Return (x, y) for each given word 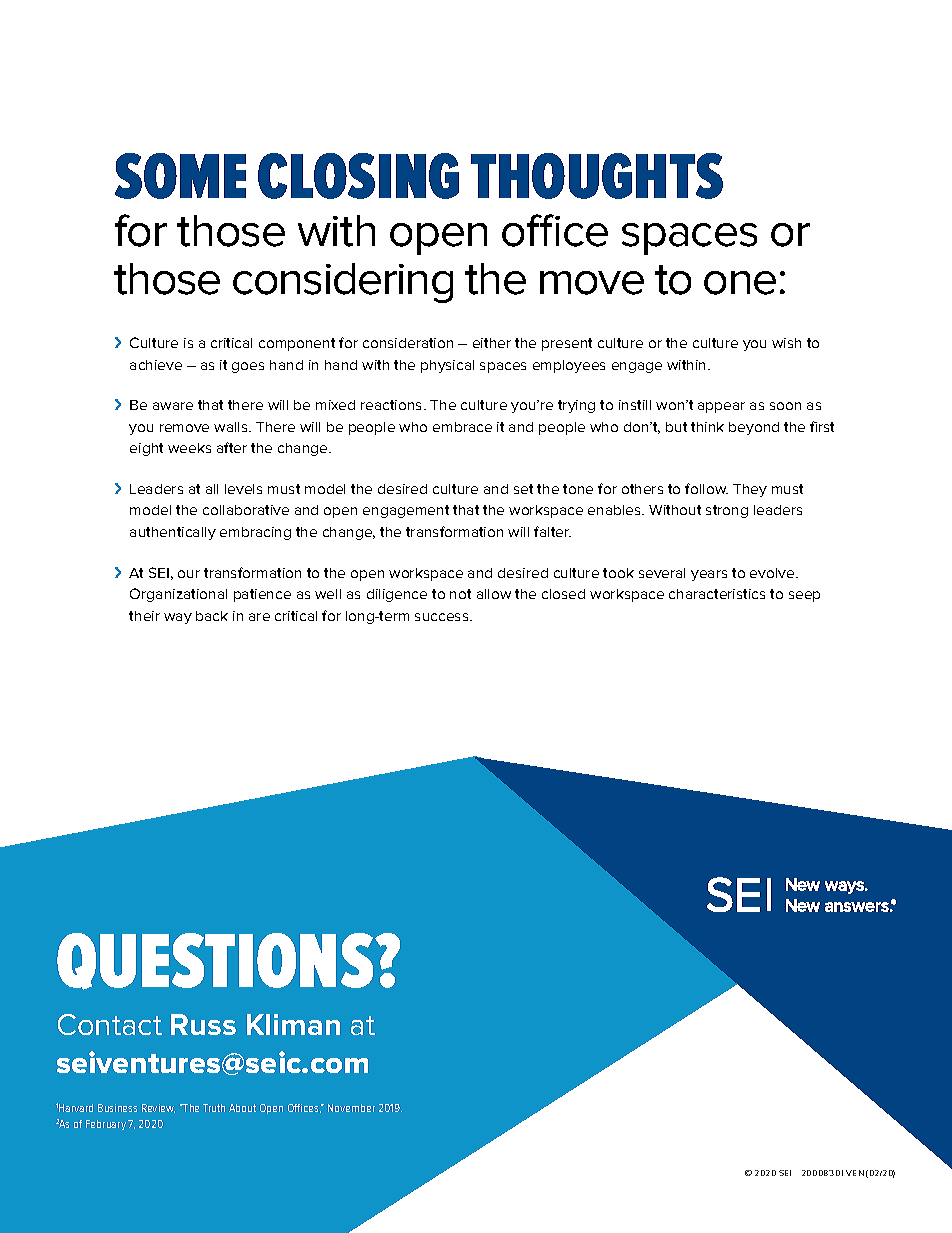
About (242, 1108)
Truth (214, 1108)
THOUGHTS (597, 176)
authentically (173, 533)
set (523, 489)
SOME (180, 176)
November (351, 1108)
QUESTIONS (216, 961)
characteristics (717, 594)
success (443, 617)
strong (727, 511)
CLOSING (358, 176)
